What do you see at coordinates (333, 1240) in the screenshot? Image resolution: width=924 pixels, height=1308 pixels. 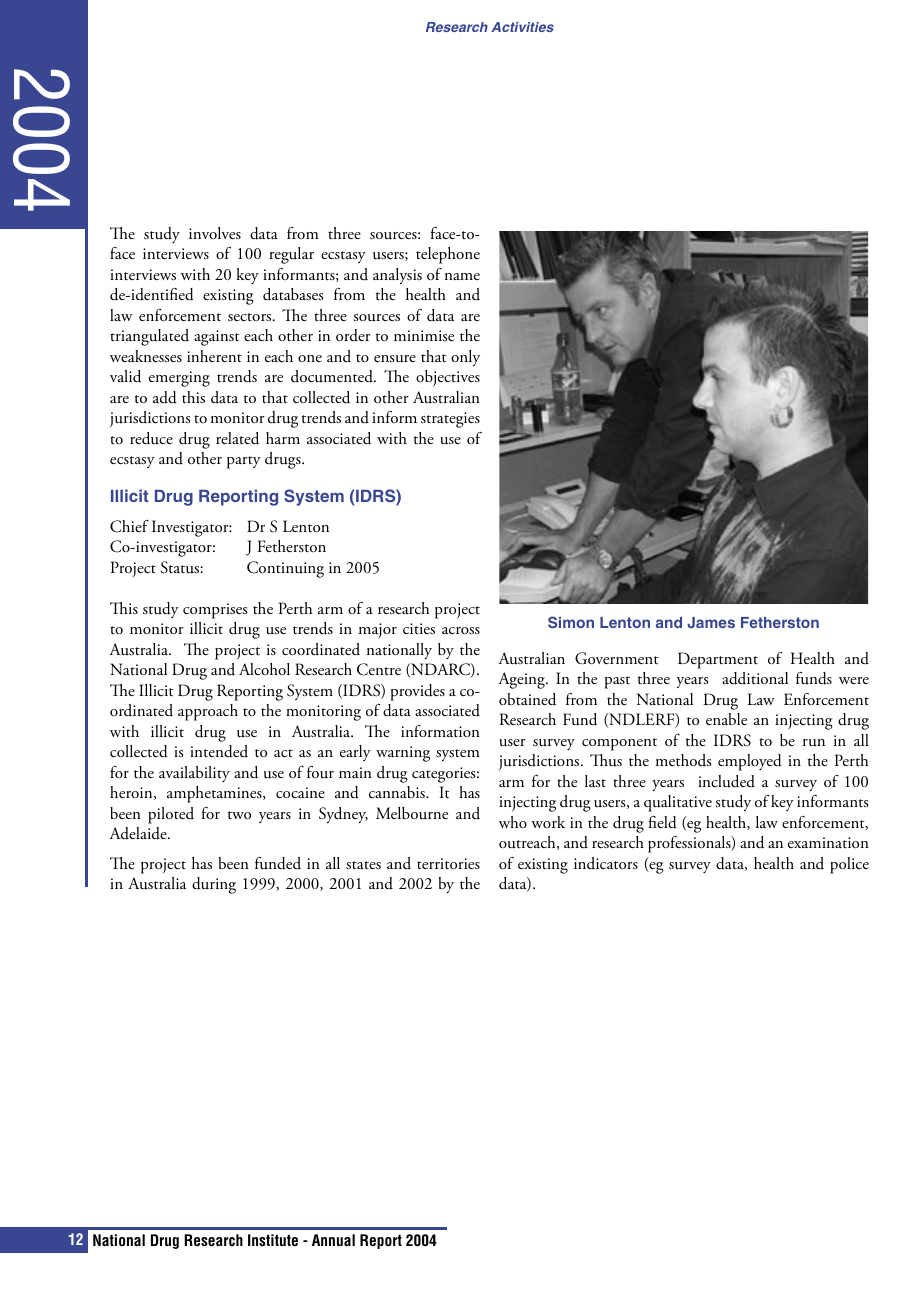 I see `Annual` at bounding box center [333, 1240].
